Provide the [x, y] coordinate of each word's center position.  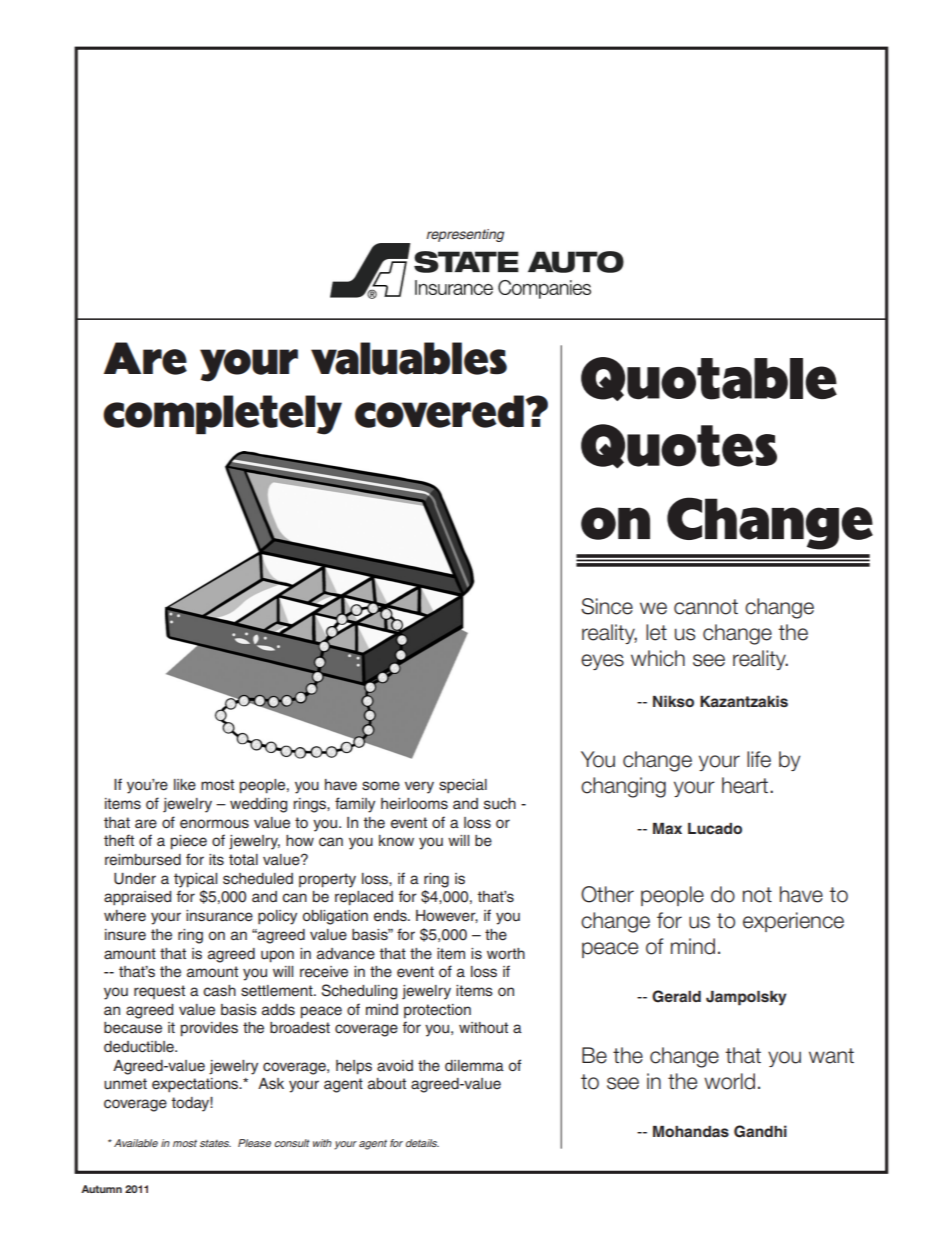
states [215, 1143]
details [422, 1143]
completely [222, 415]
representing [465, 235]
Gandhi [760, 1131]
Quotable [709, 379]
